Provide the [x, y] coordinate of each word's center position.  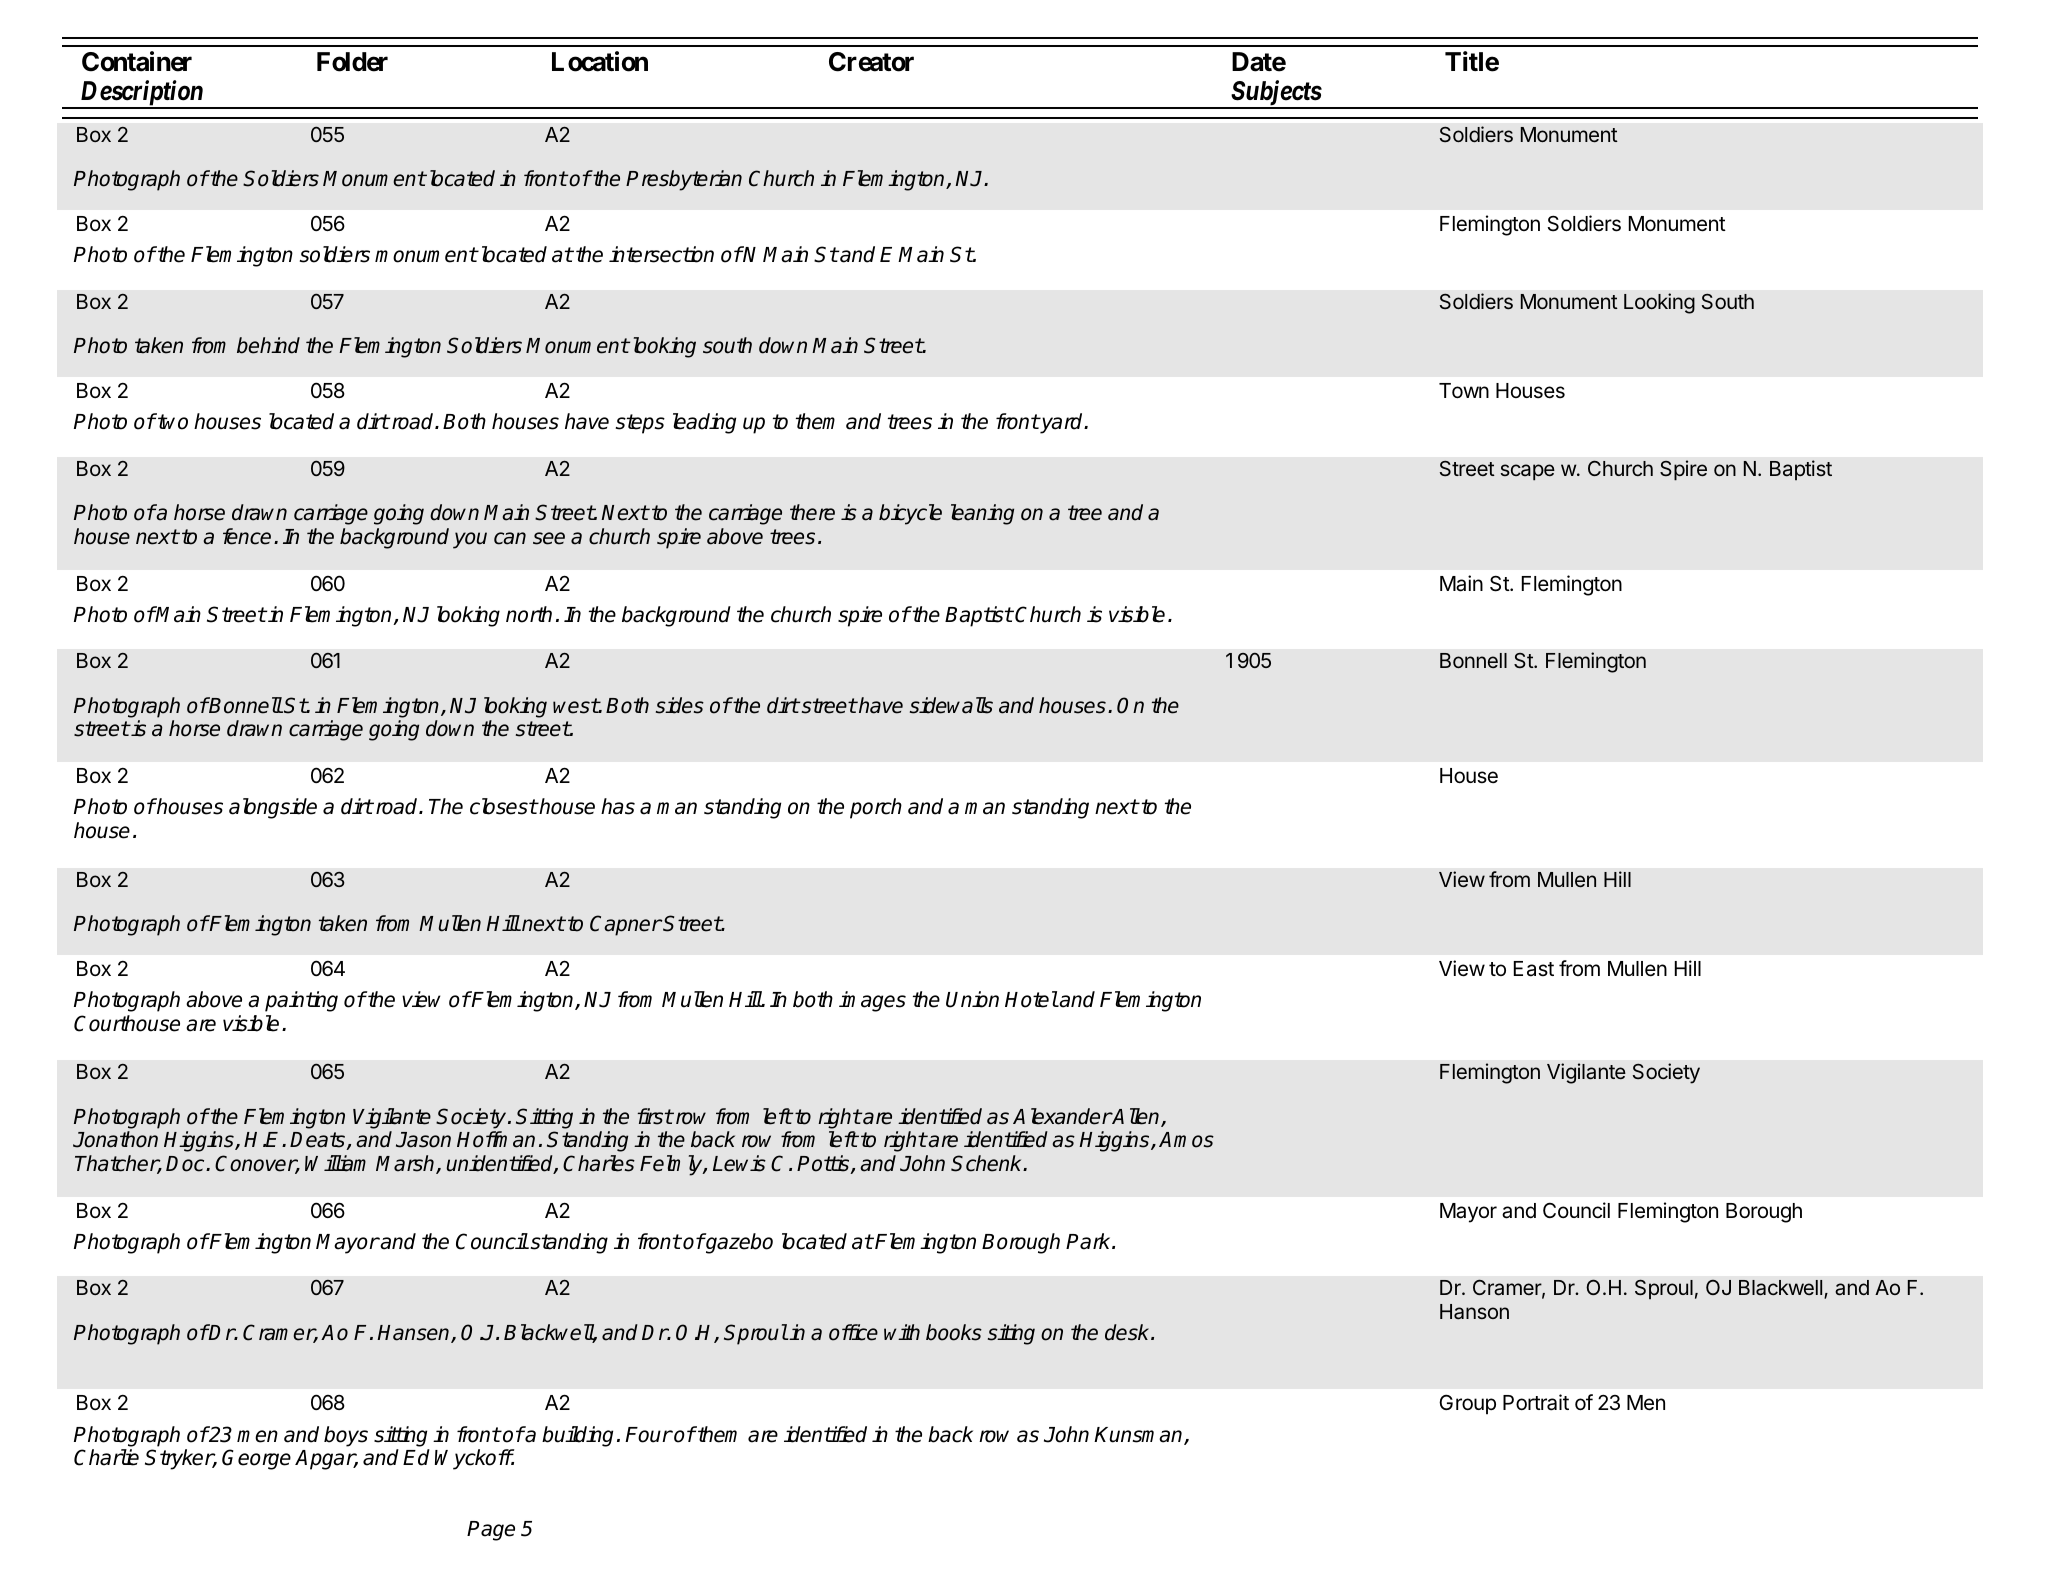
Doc [186, 1164]
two [172, 421]
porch [876, 808]
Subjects [1277, 94]
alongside [273, 808]
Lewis [739, 1163]
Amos [1186, 1140]
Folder [352, 62]
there [812, 512]
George [256, 1459]
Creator [871, 62]
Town [1464, 391]
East [1534, 969]
